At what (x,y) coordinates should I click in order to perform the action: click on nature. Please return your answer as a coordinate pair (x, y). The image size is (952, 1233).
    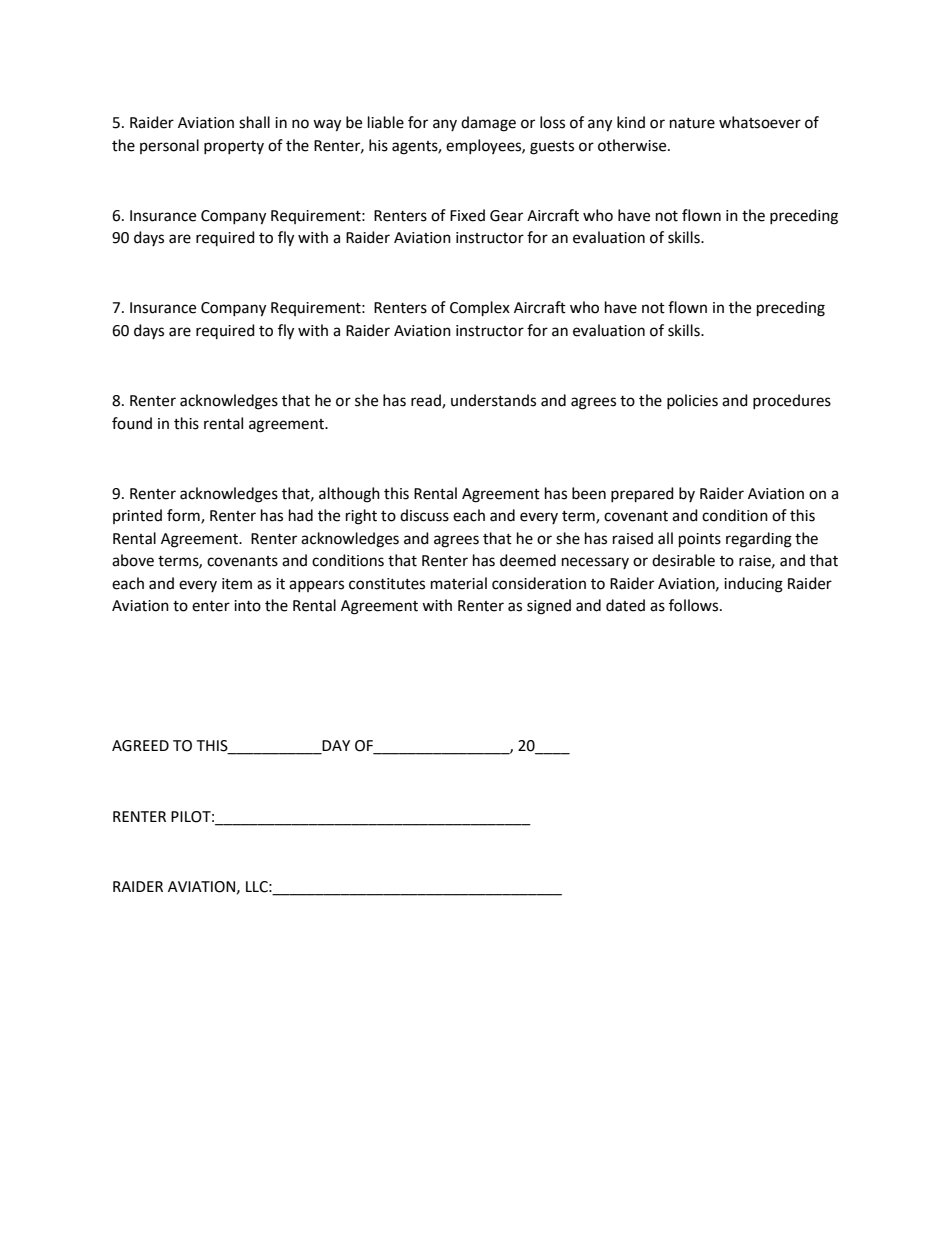
    Looking at the image, I should click on (692, 123).
